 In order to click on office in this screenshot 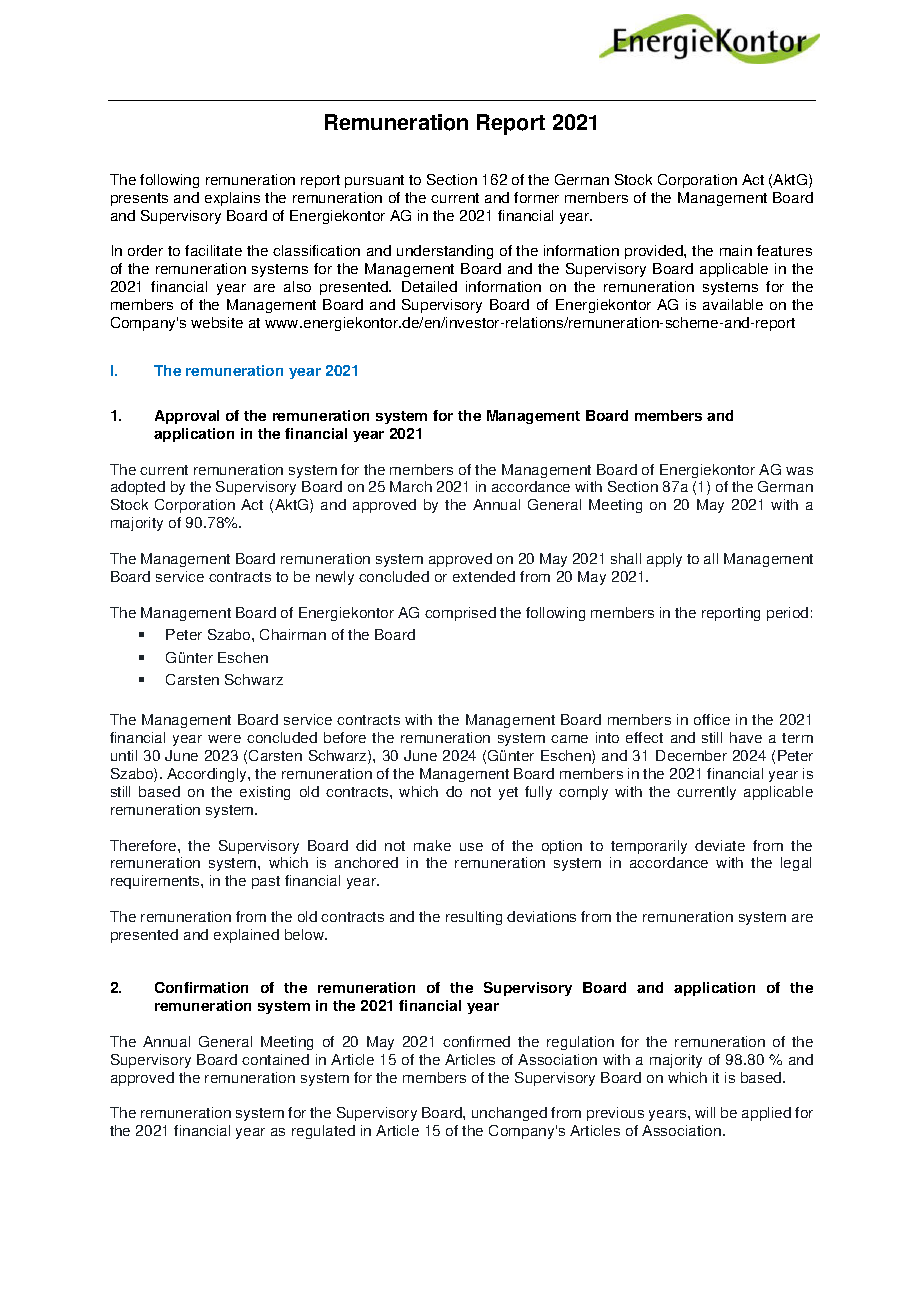, I will do `click(712, 719)`.
